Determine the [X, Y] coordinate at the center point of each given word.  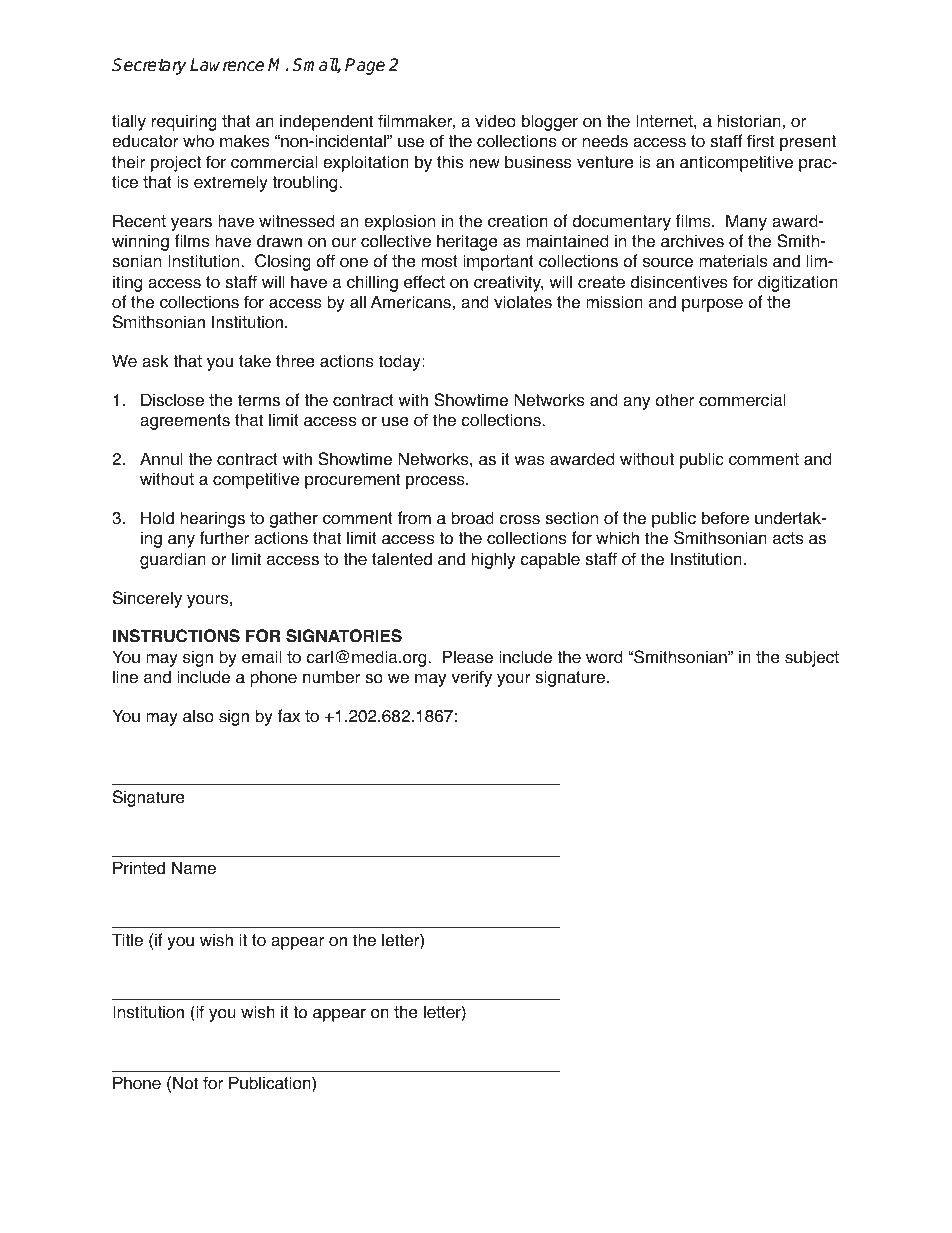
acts [788, 538]
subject [812, 658]
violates [523, 302]
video [495, 121]
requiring [184, 122]
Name [194, 868]
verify [471, 678]
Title [127, 940]
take [255, 361]
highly [493, 560]
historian [749, 121]
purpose [712, 305]
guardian [173, 560]
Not [185, 1083]
